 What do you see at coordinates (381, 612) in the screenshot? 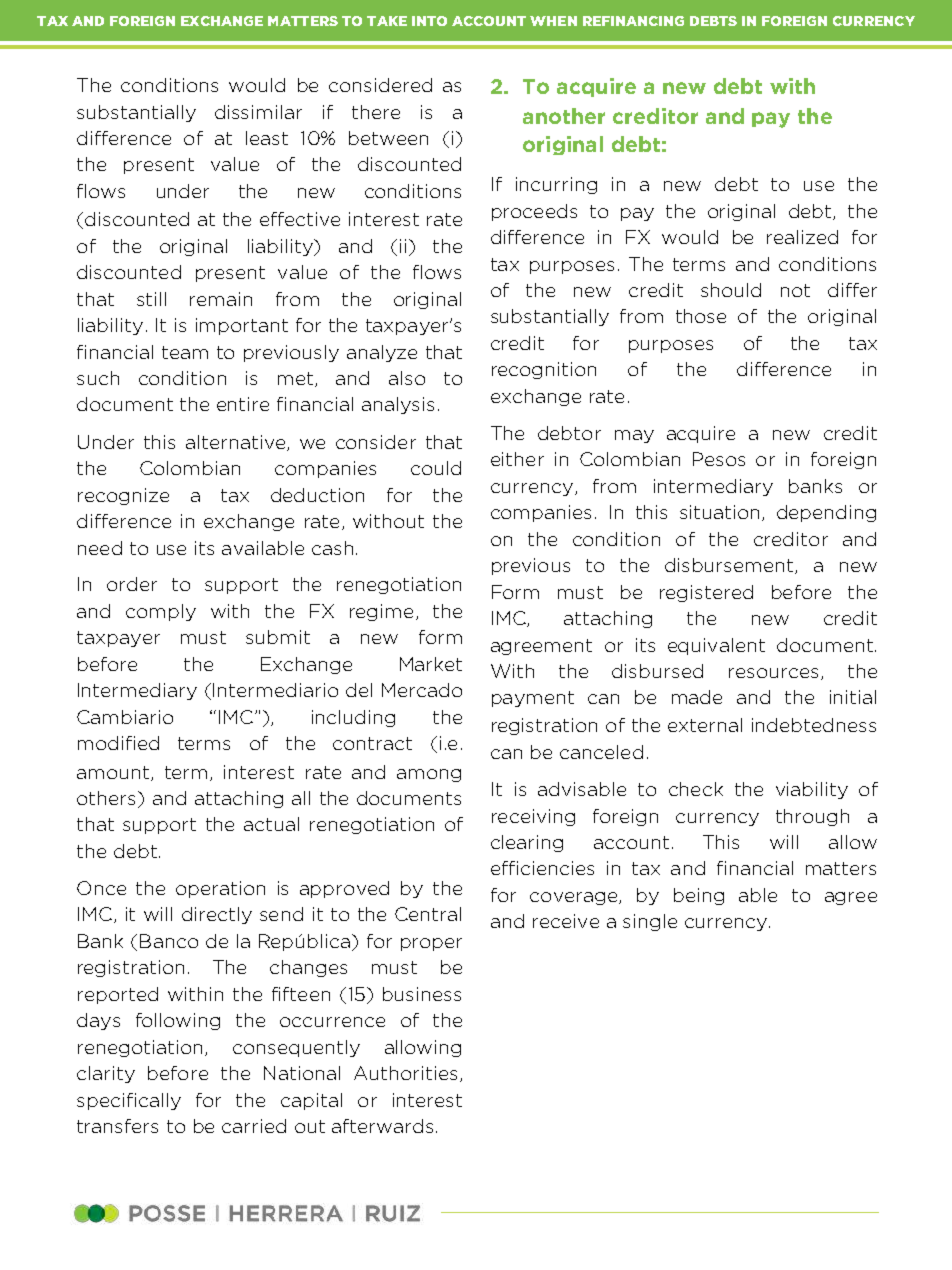
I see `regime` at bounding box center [381, 612].
